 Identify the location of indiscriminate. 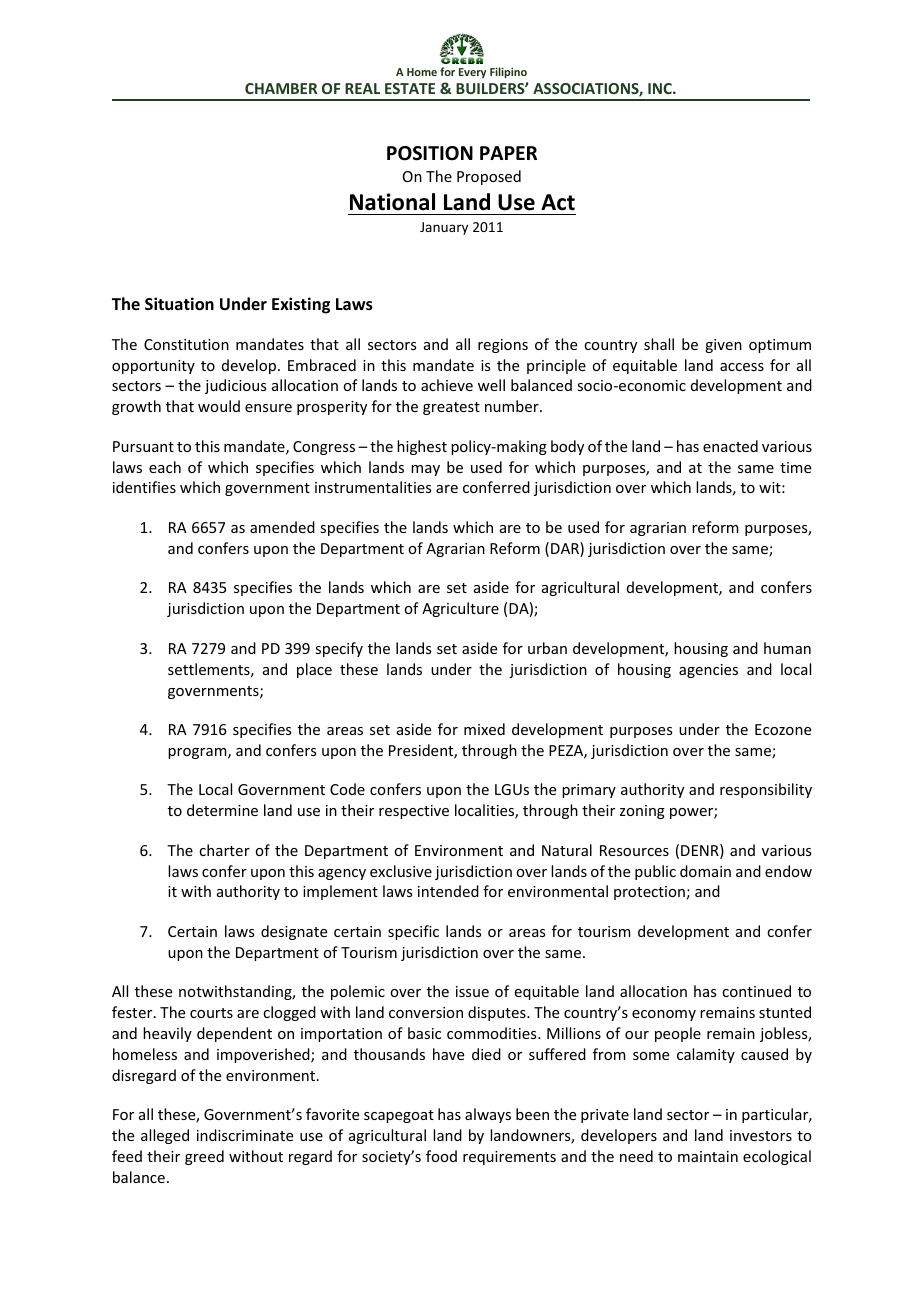
(245, 1135).
